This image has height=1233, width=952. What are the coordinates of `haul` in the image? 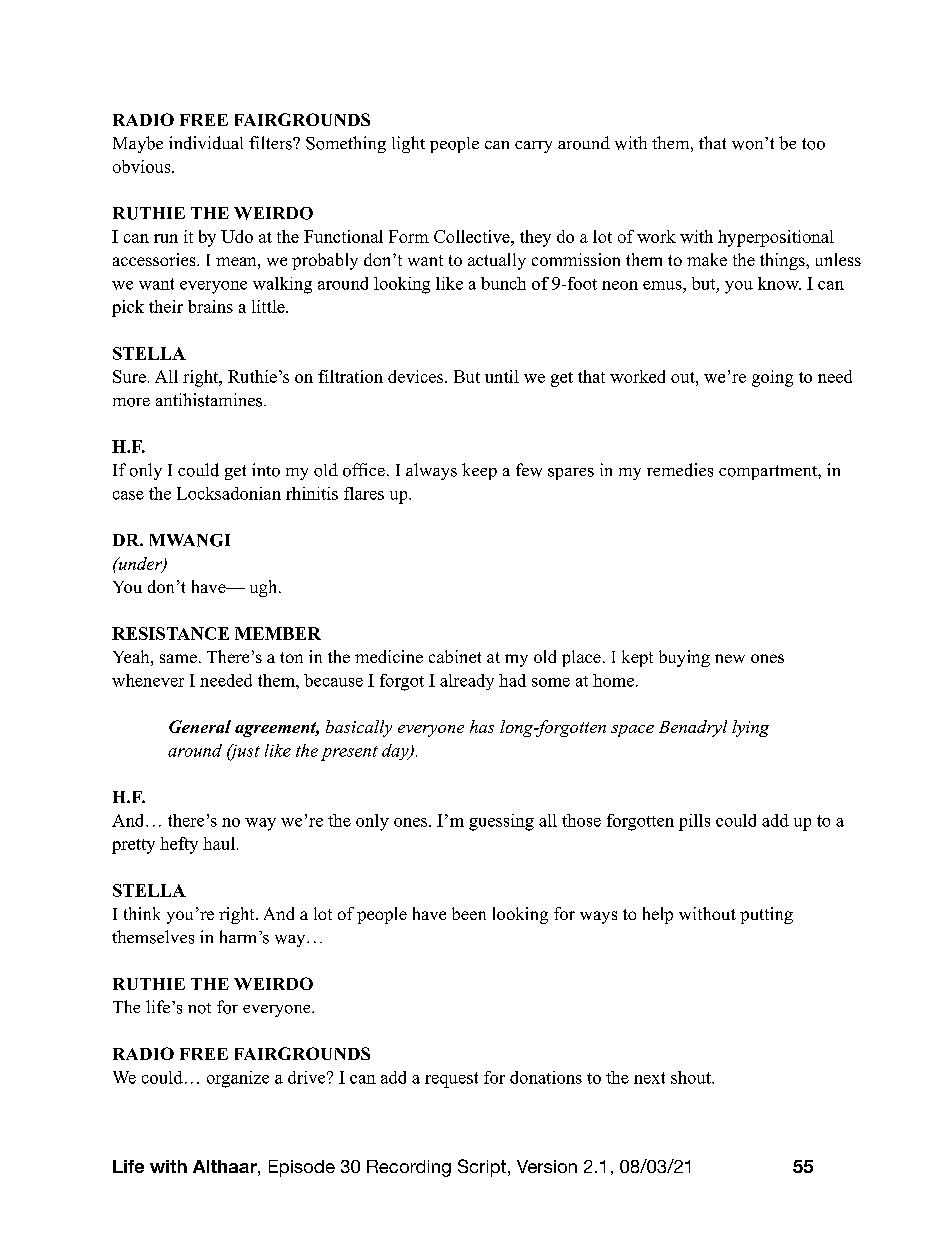 It's located at (219, 843).
